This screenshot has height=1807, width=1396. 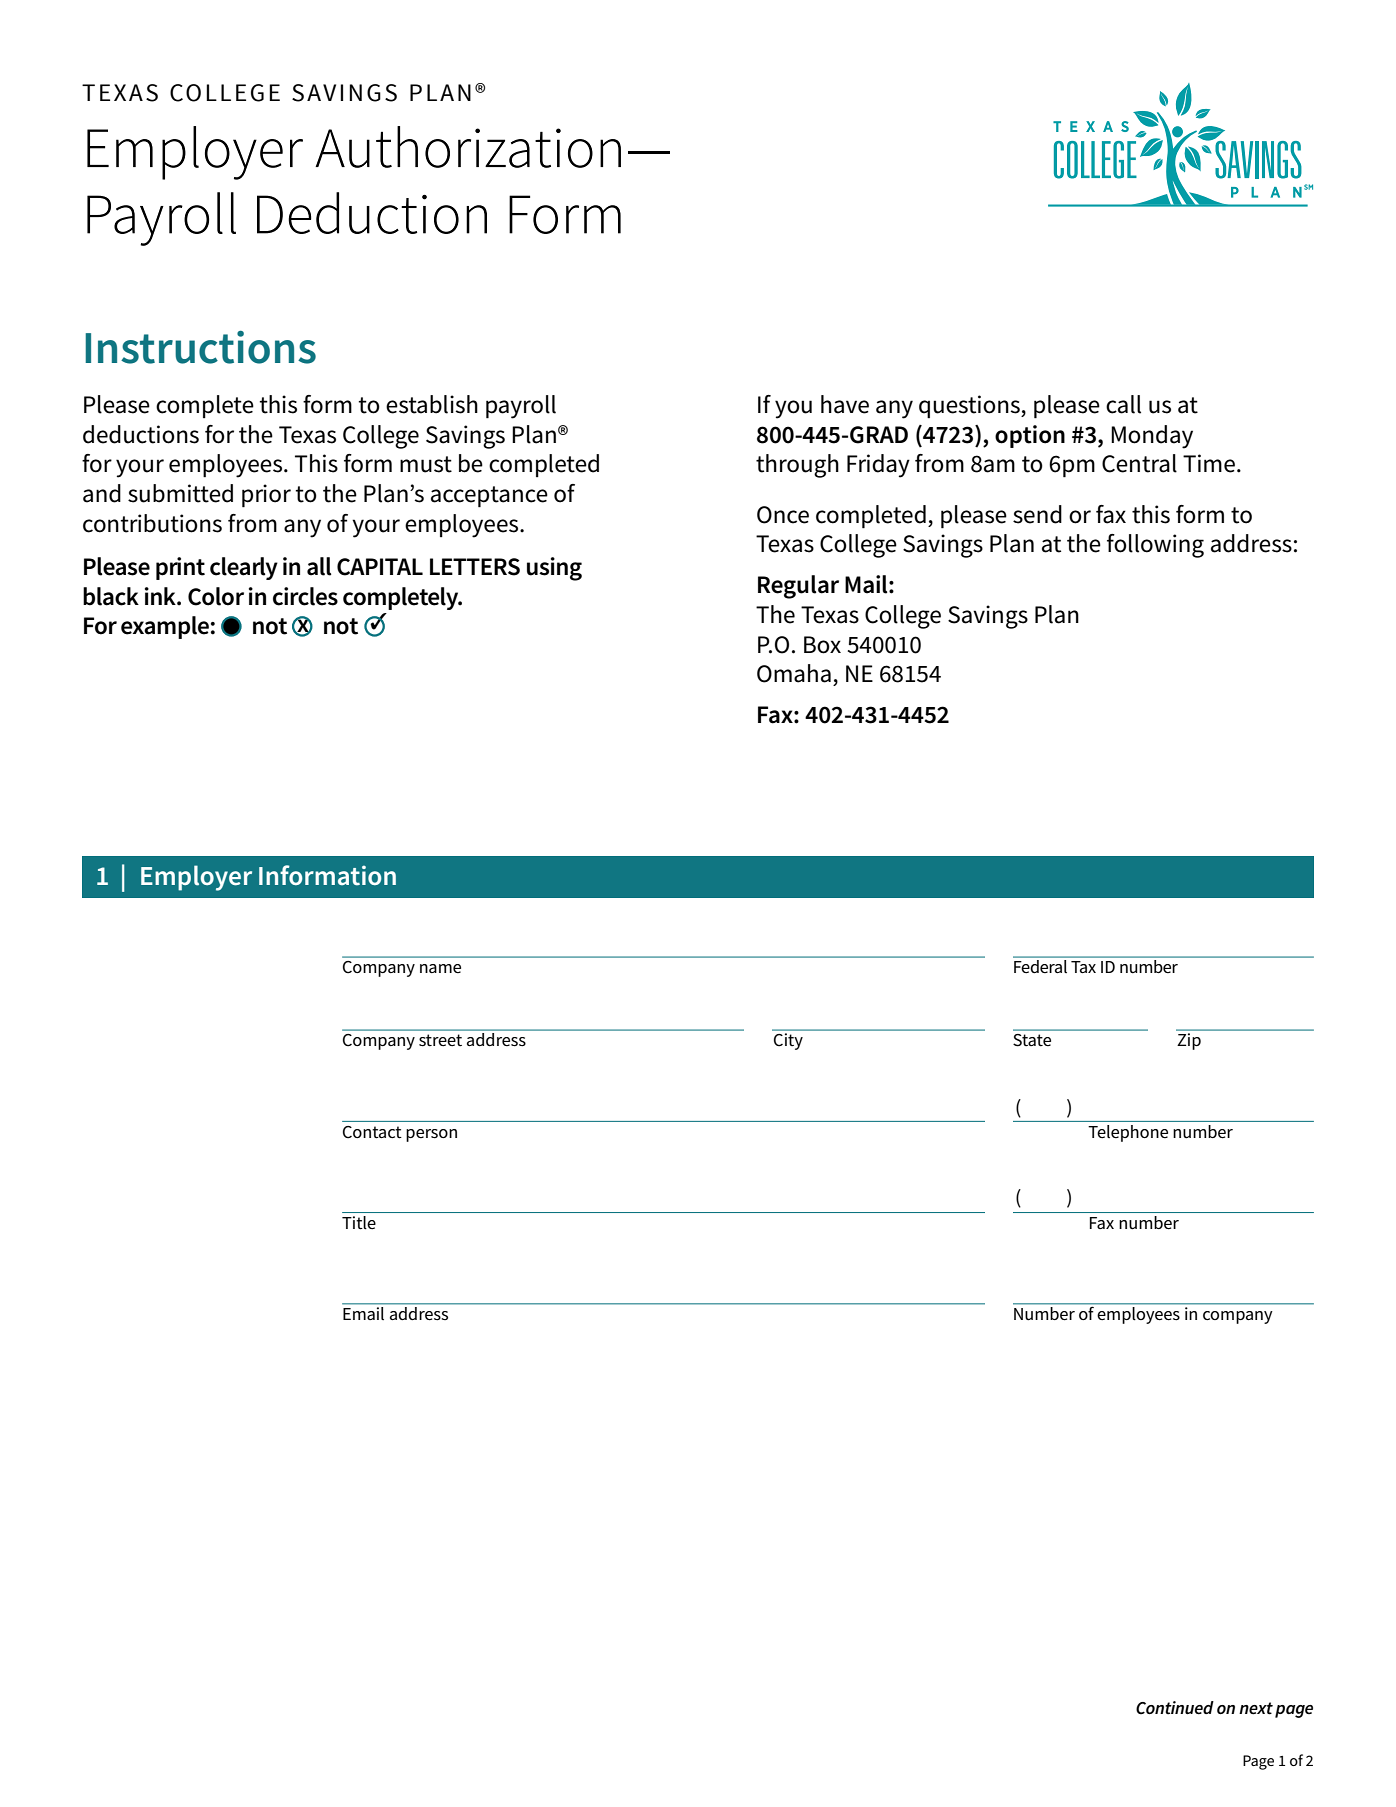 I want to click on name, so click(x=440, y=968).
